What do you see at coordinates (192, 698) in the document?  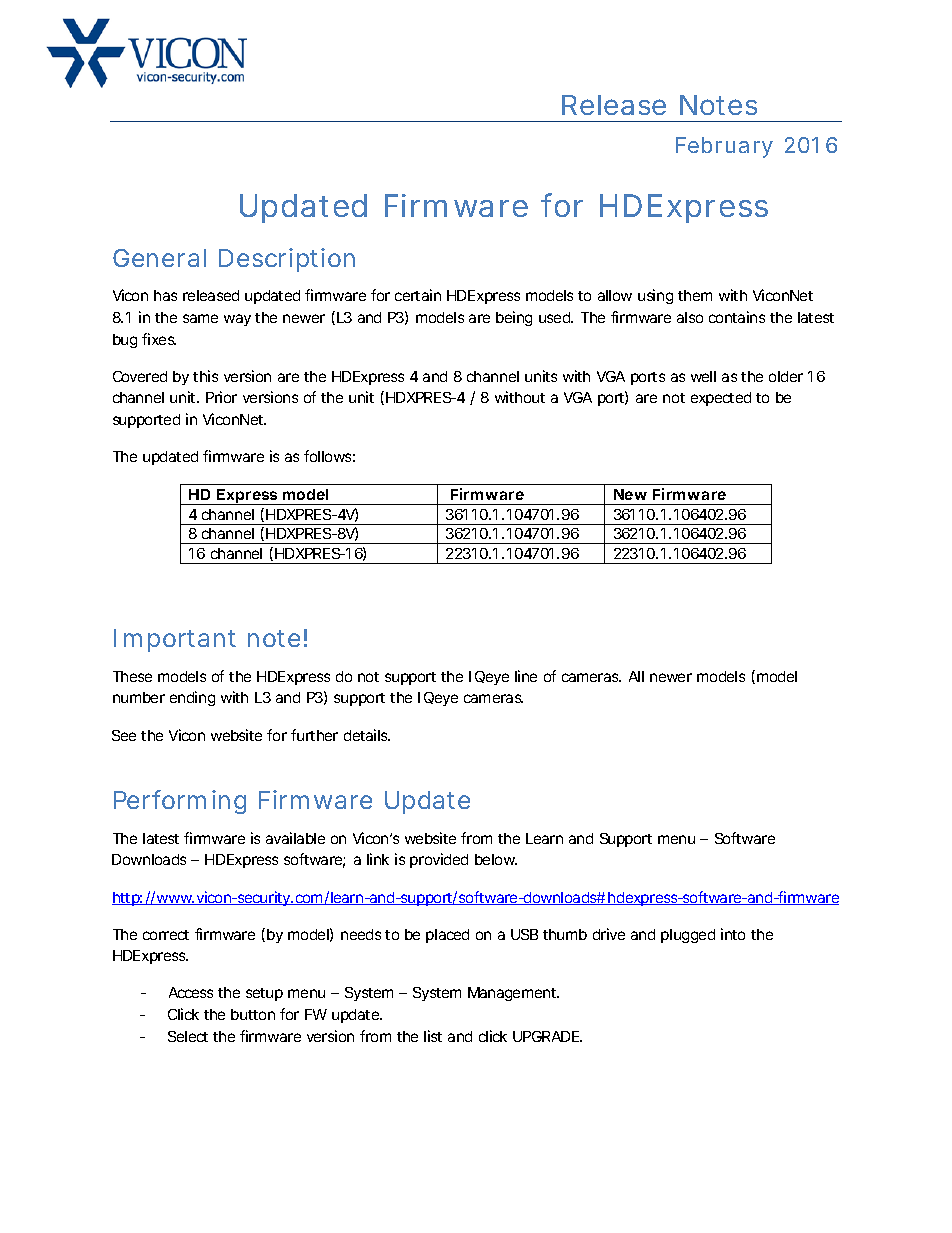 I see `ending` at bounding box center [192, 698].
